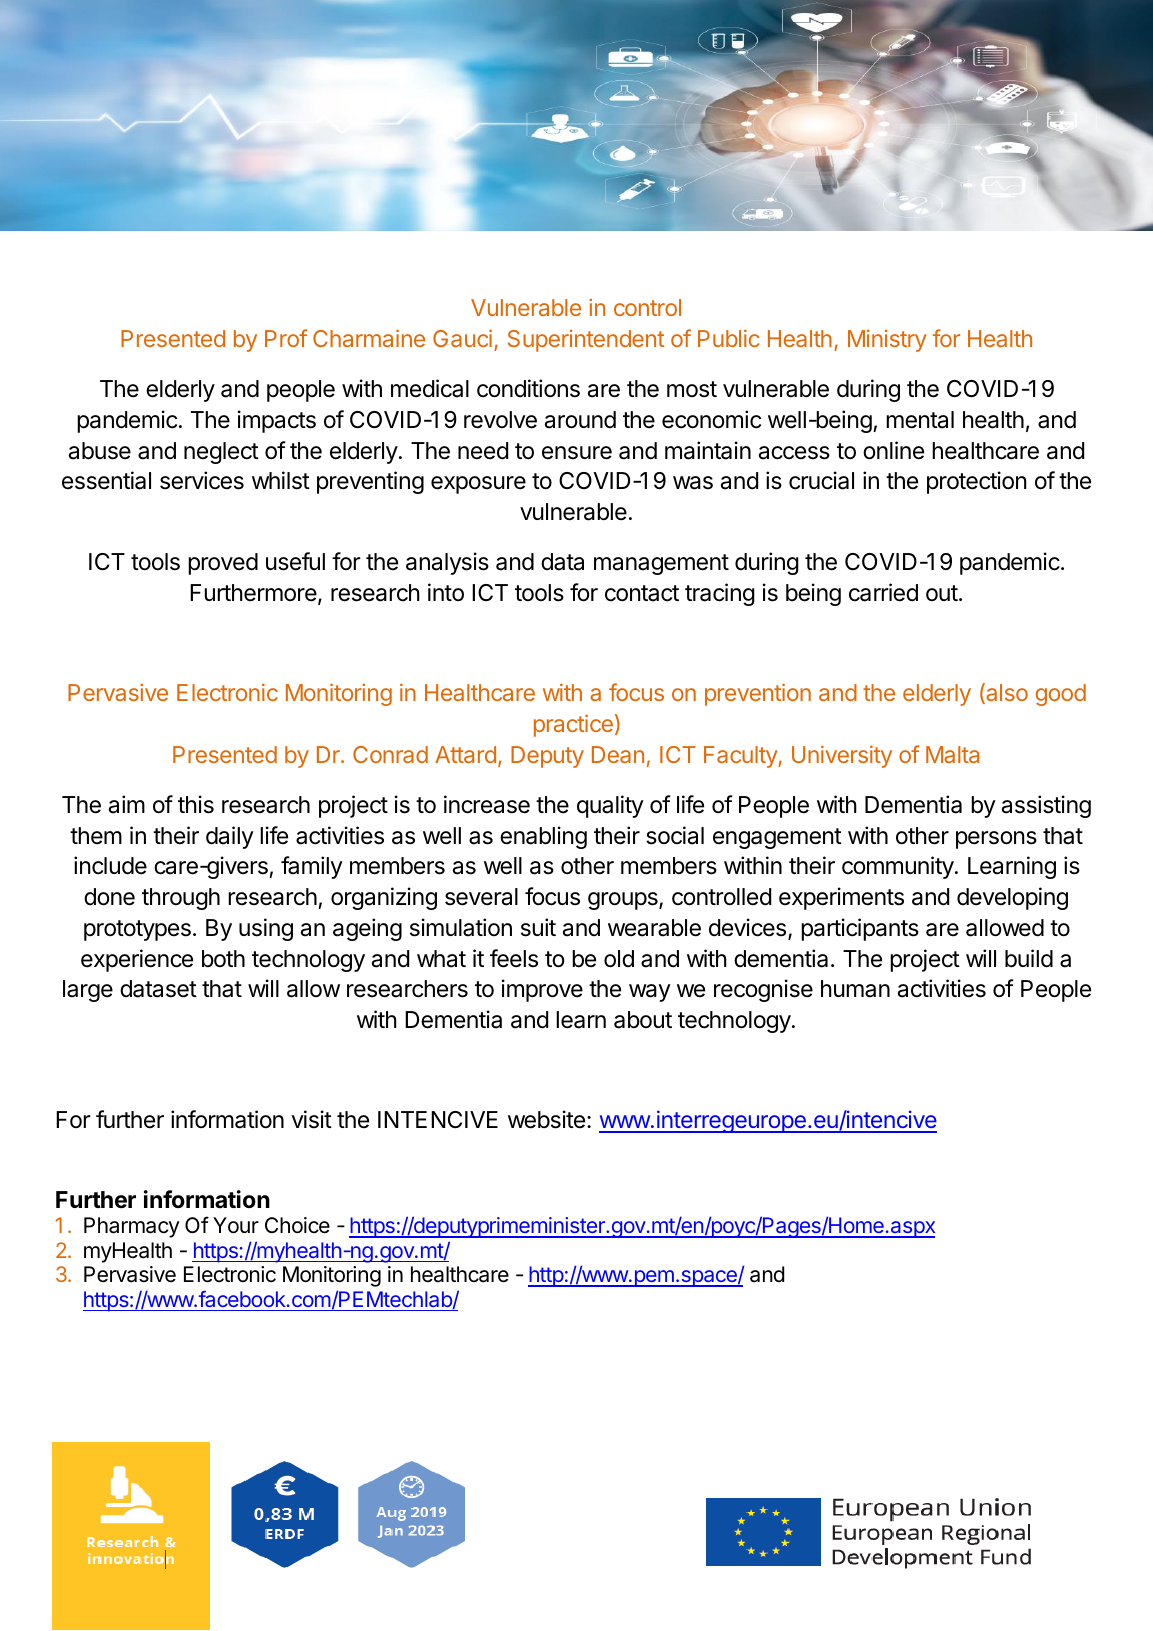 This screenshot has height=1631, width=1153. What do you see at coordinates (887, 341) in the screenshot?
I see `Ministry` at bounding box center [887, 341].
